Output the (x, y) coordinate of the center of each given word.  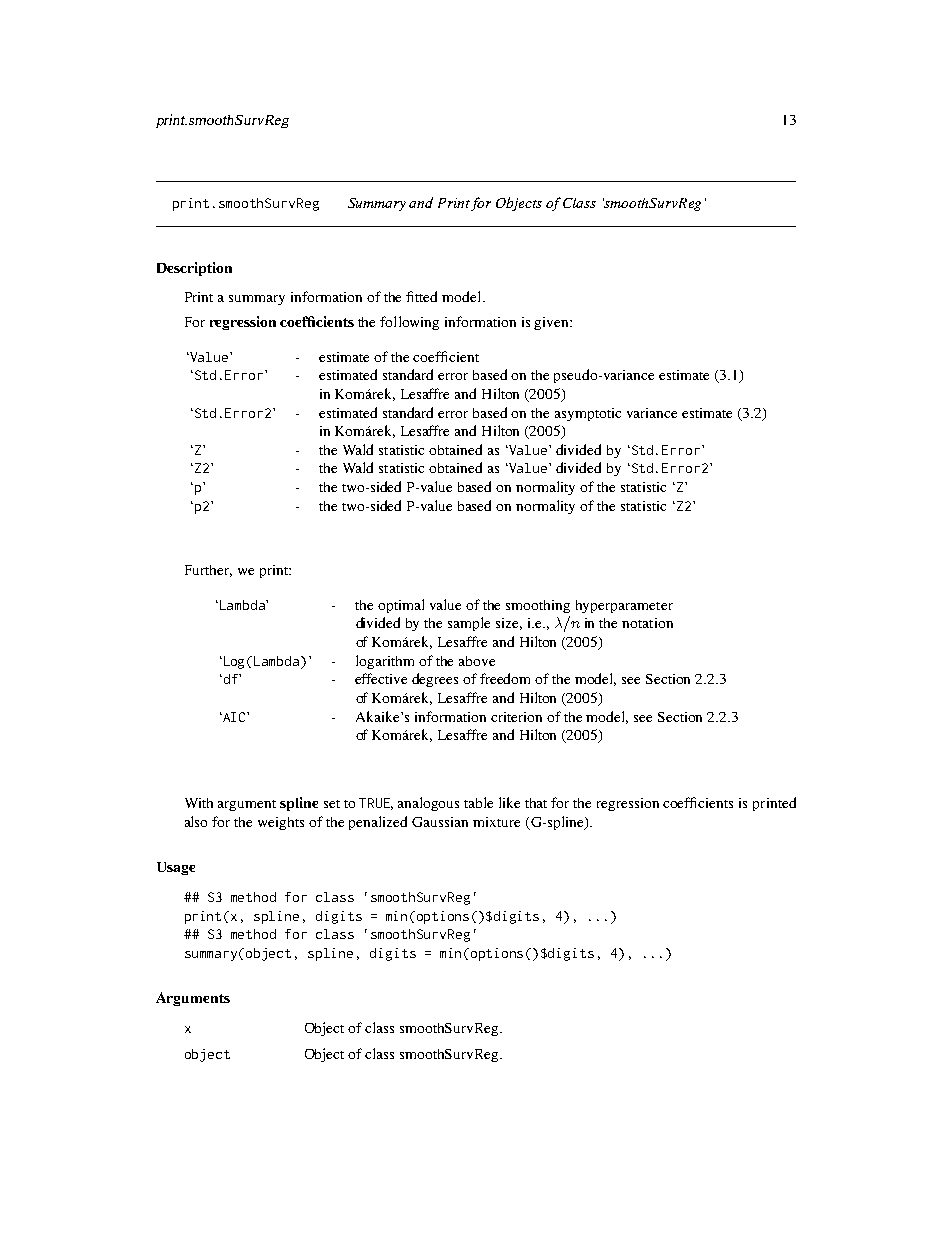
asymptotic (588, 414)
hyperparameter (624, 606)
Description (194, 269)
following (409, 323)
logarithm (385, 662)
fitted (421, 296)
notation (647, 623)
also (196, 821)
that (536, 803)
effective (381, 678)
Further (208, 571)
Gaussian (440, 822)
